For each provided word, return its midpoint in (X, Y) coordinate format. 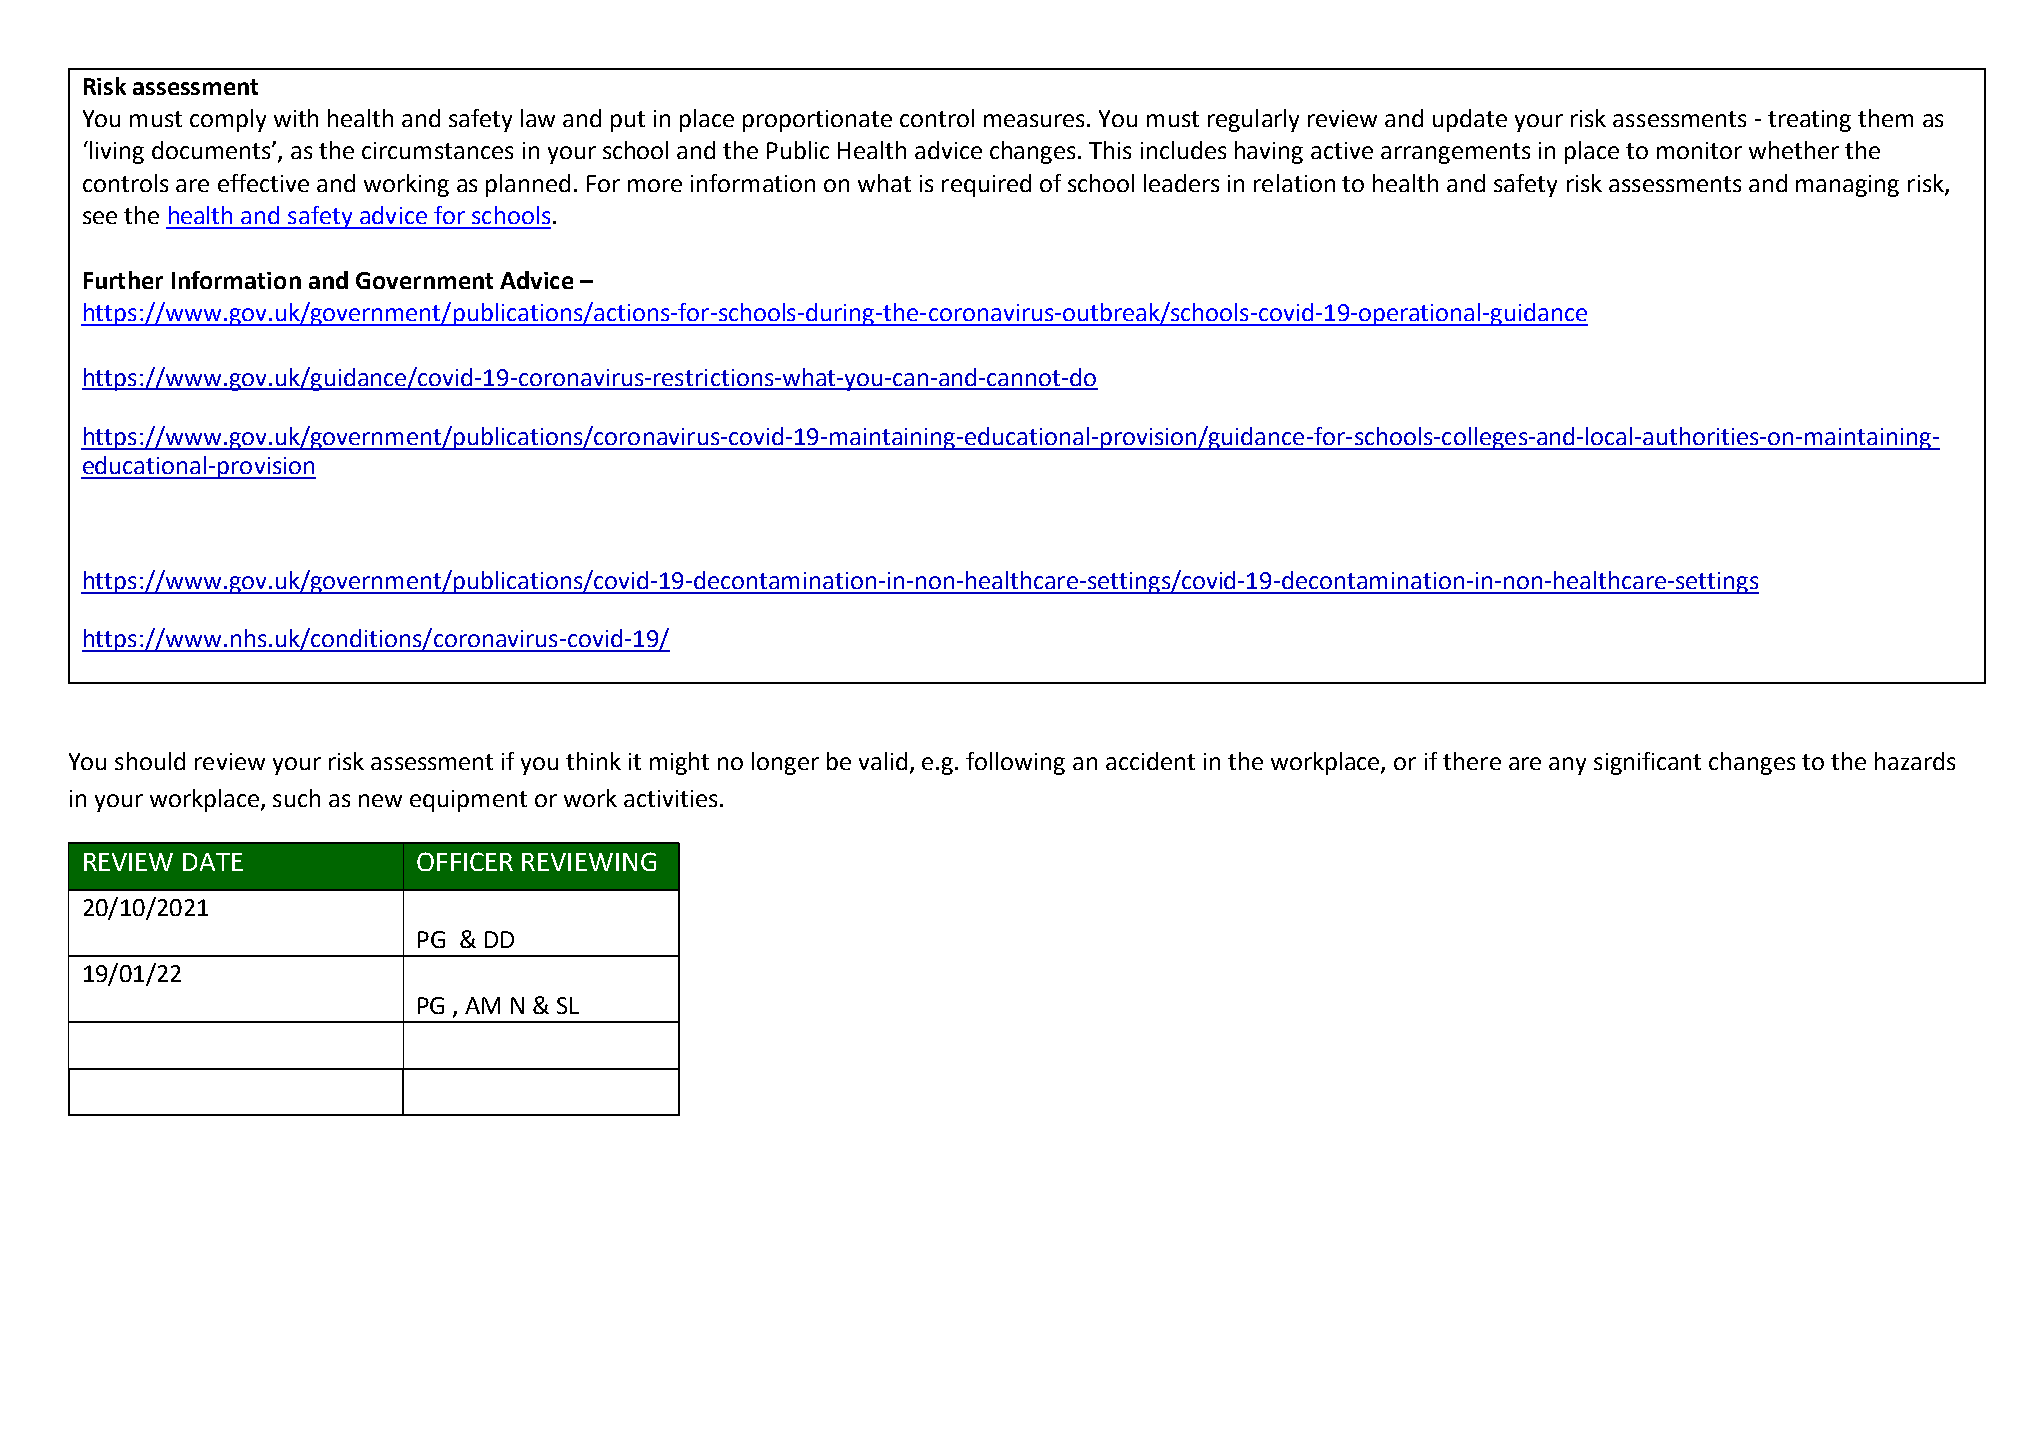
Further (123, 280)
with (296, 118)
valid (883, 761)
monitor (1699, 150)
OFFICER (465, 861)
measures (1034, 120)
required (986, 185)
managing (1847, 186)
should (150, 761)
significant (1647, 763)
